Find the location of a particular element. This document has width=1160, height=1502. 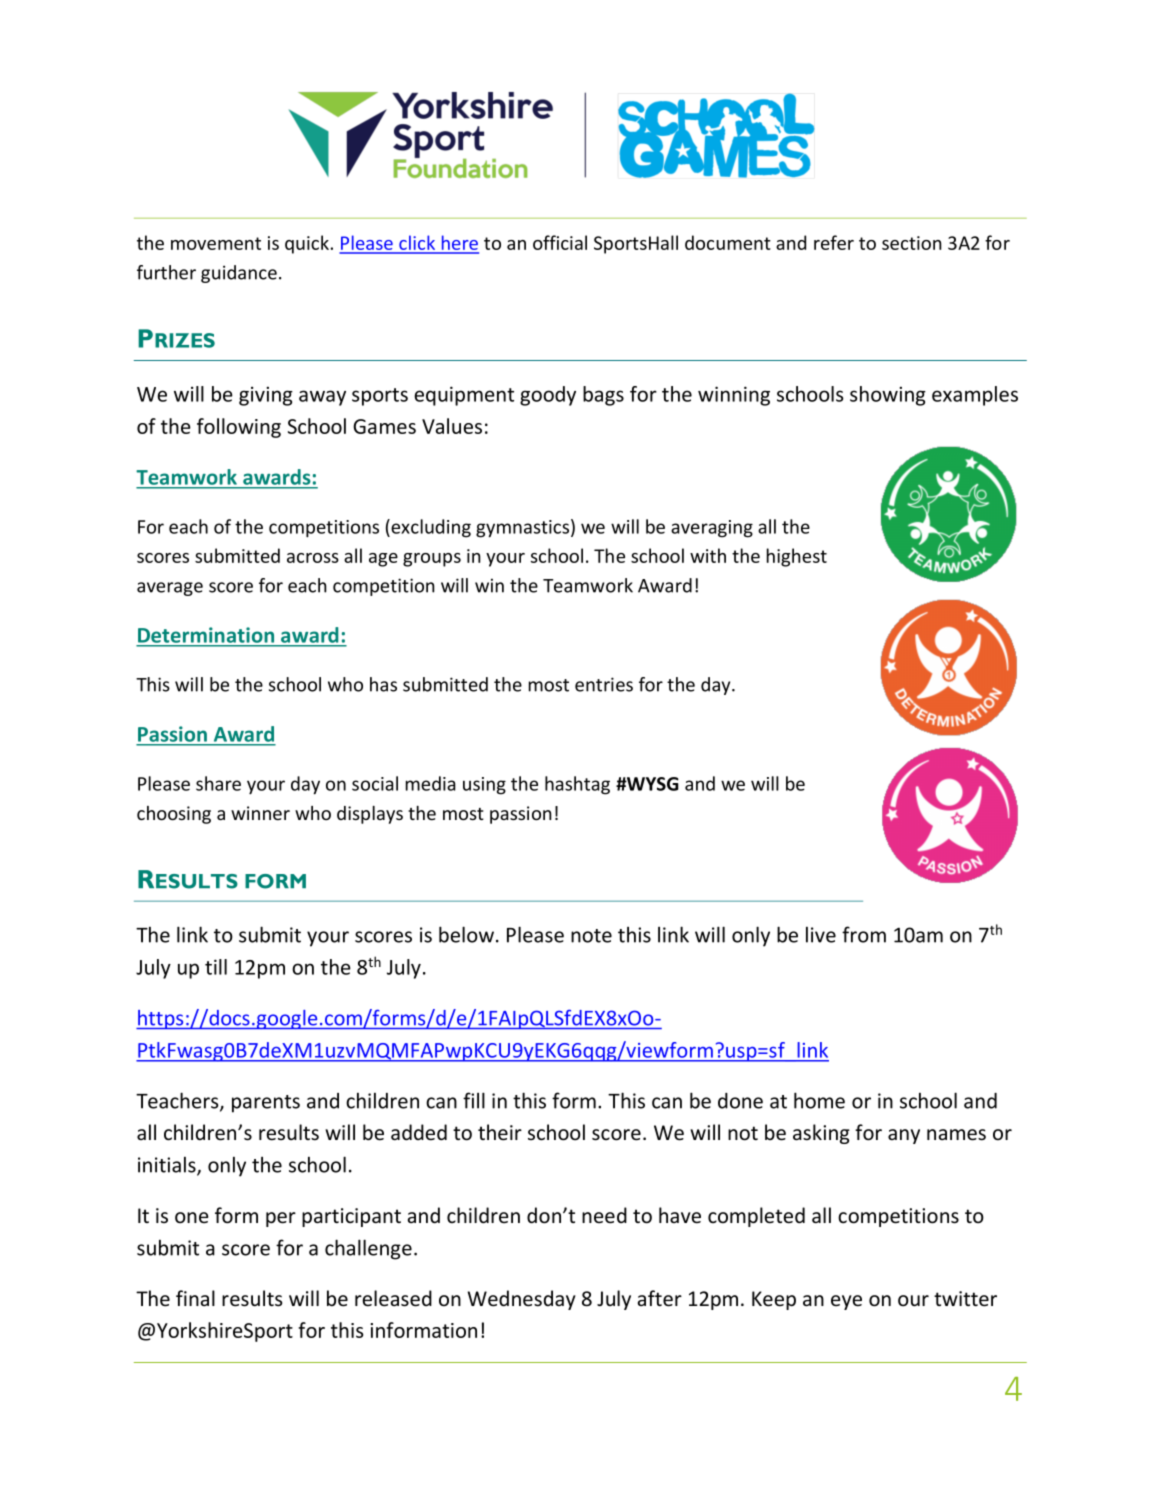

hashtag is located at coordinates (577, 785).
